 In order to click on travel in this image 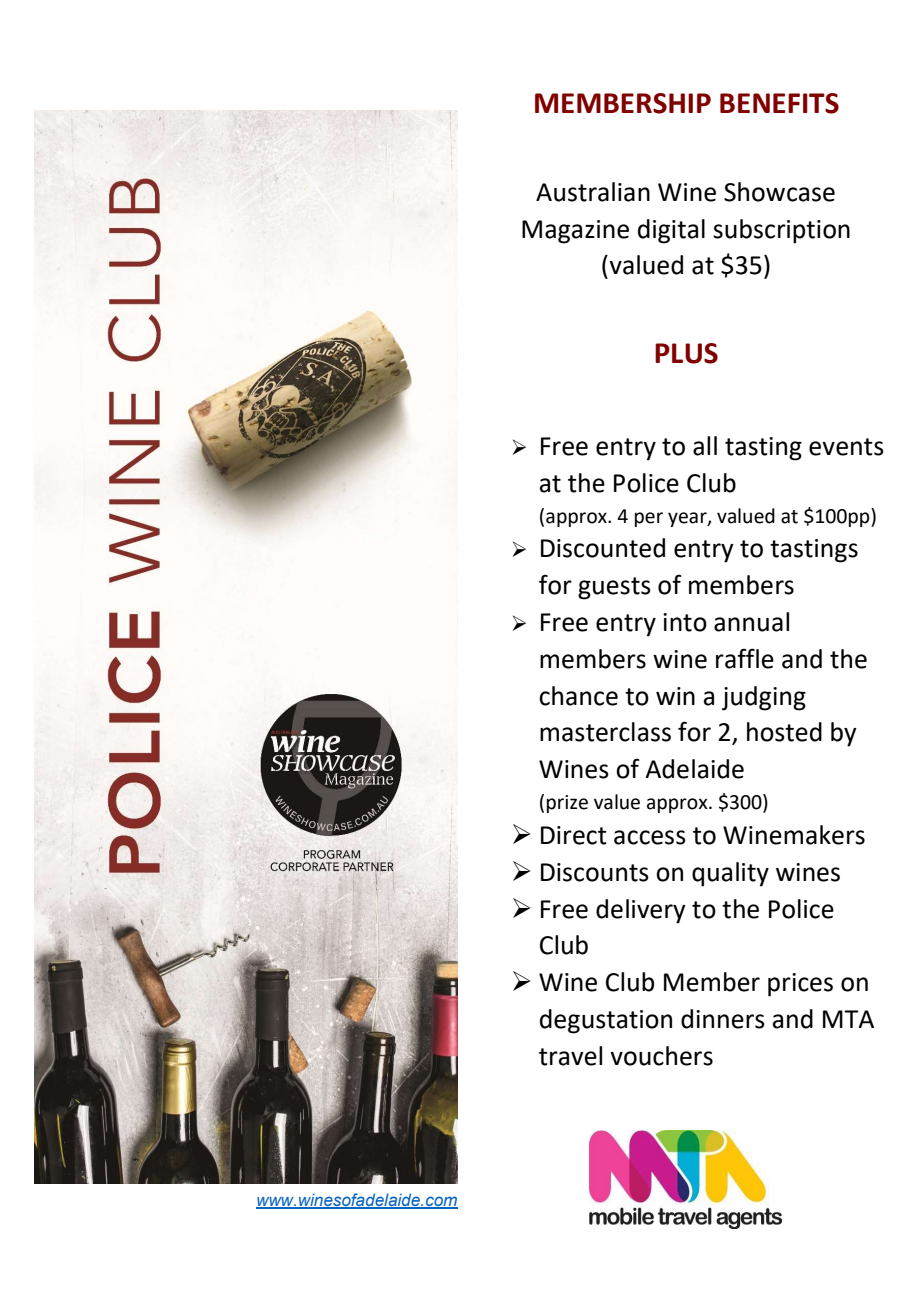, I will do `click(570, 1056)`.
